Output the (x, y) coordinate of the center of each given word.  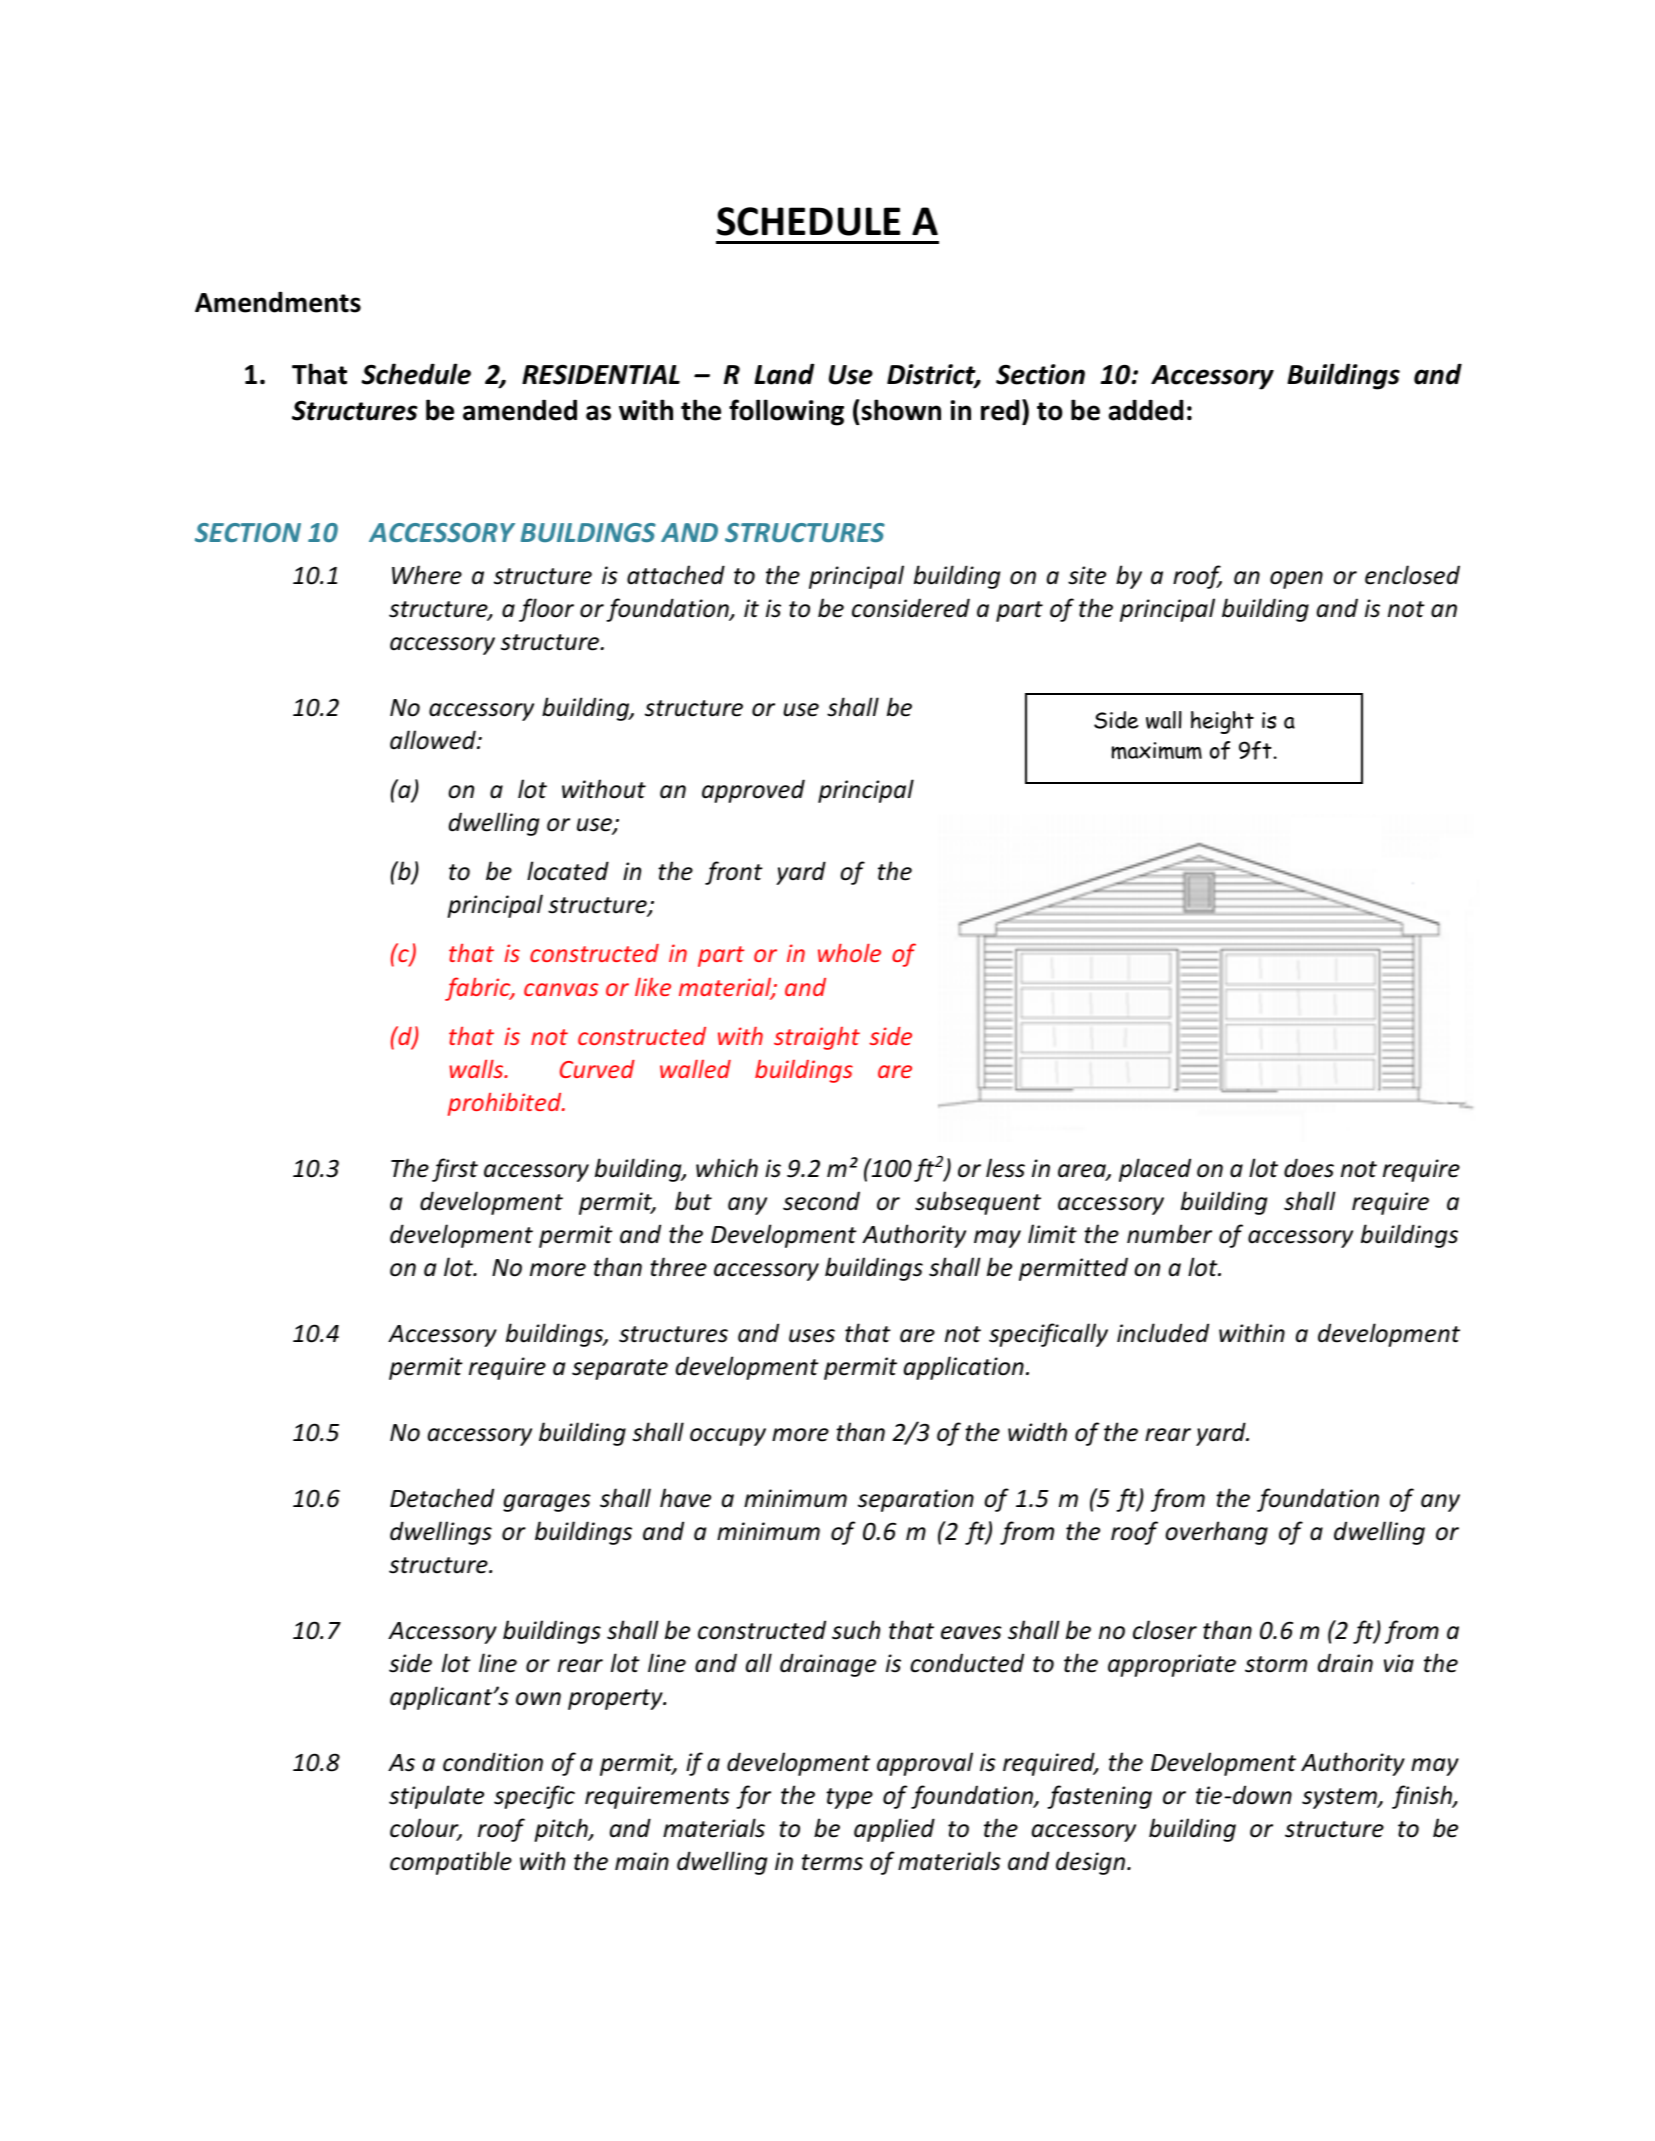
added (1146, 410)
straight (817, 1038)
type (849, 1798)
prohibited (506, 1104)
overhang (1216, 1533)
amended (520, 410)
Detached (442, 1498)
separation (916, 1500)
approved (753, 791)
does (1309, 1168)
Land (784, 374)
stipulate (436, 1797)
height (1222, 722)
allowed (434, 740)
